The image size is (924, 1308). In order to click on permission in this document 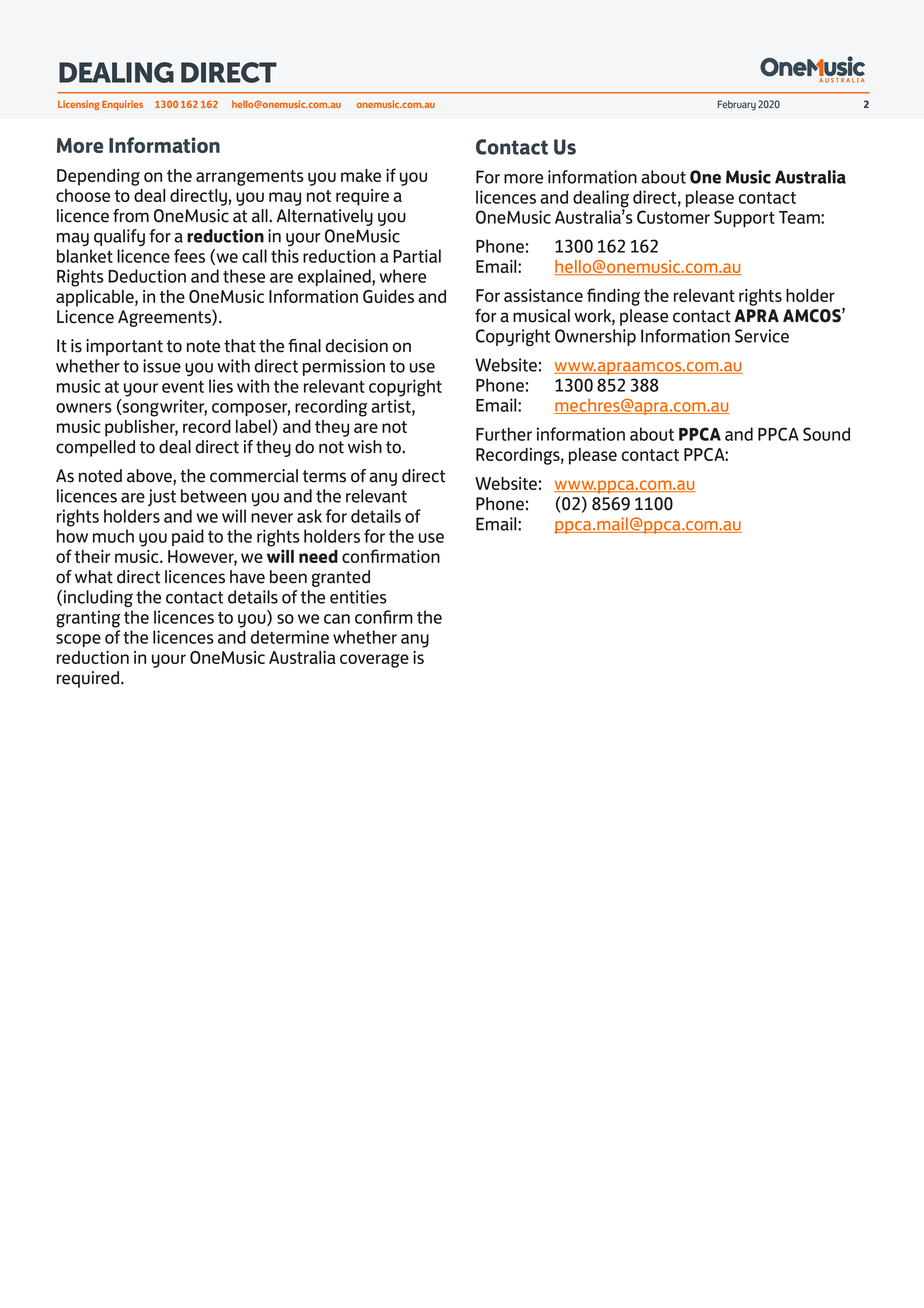, I will do `click(344, 367)`.
